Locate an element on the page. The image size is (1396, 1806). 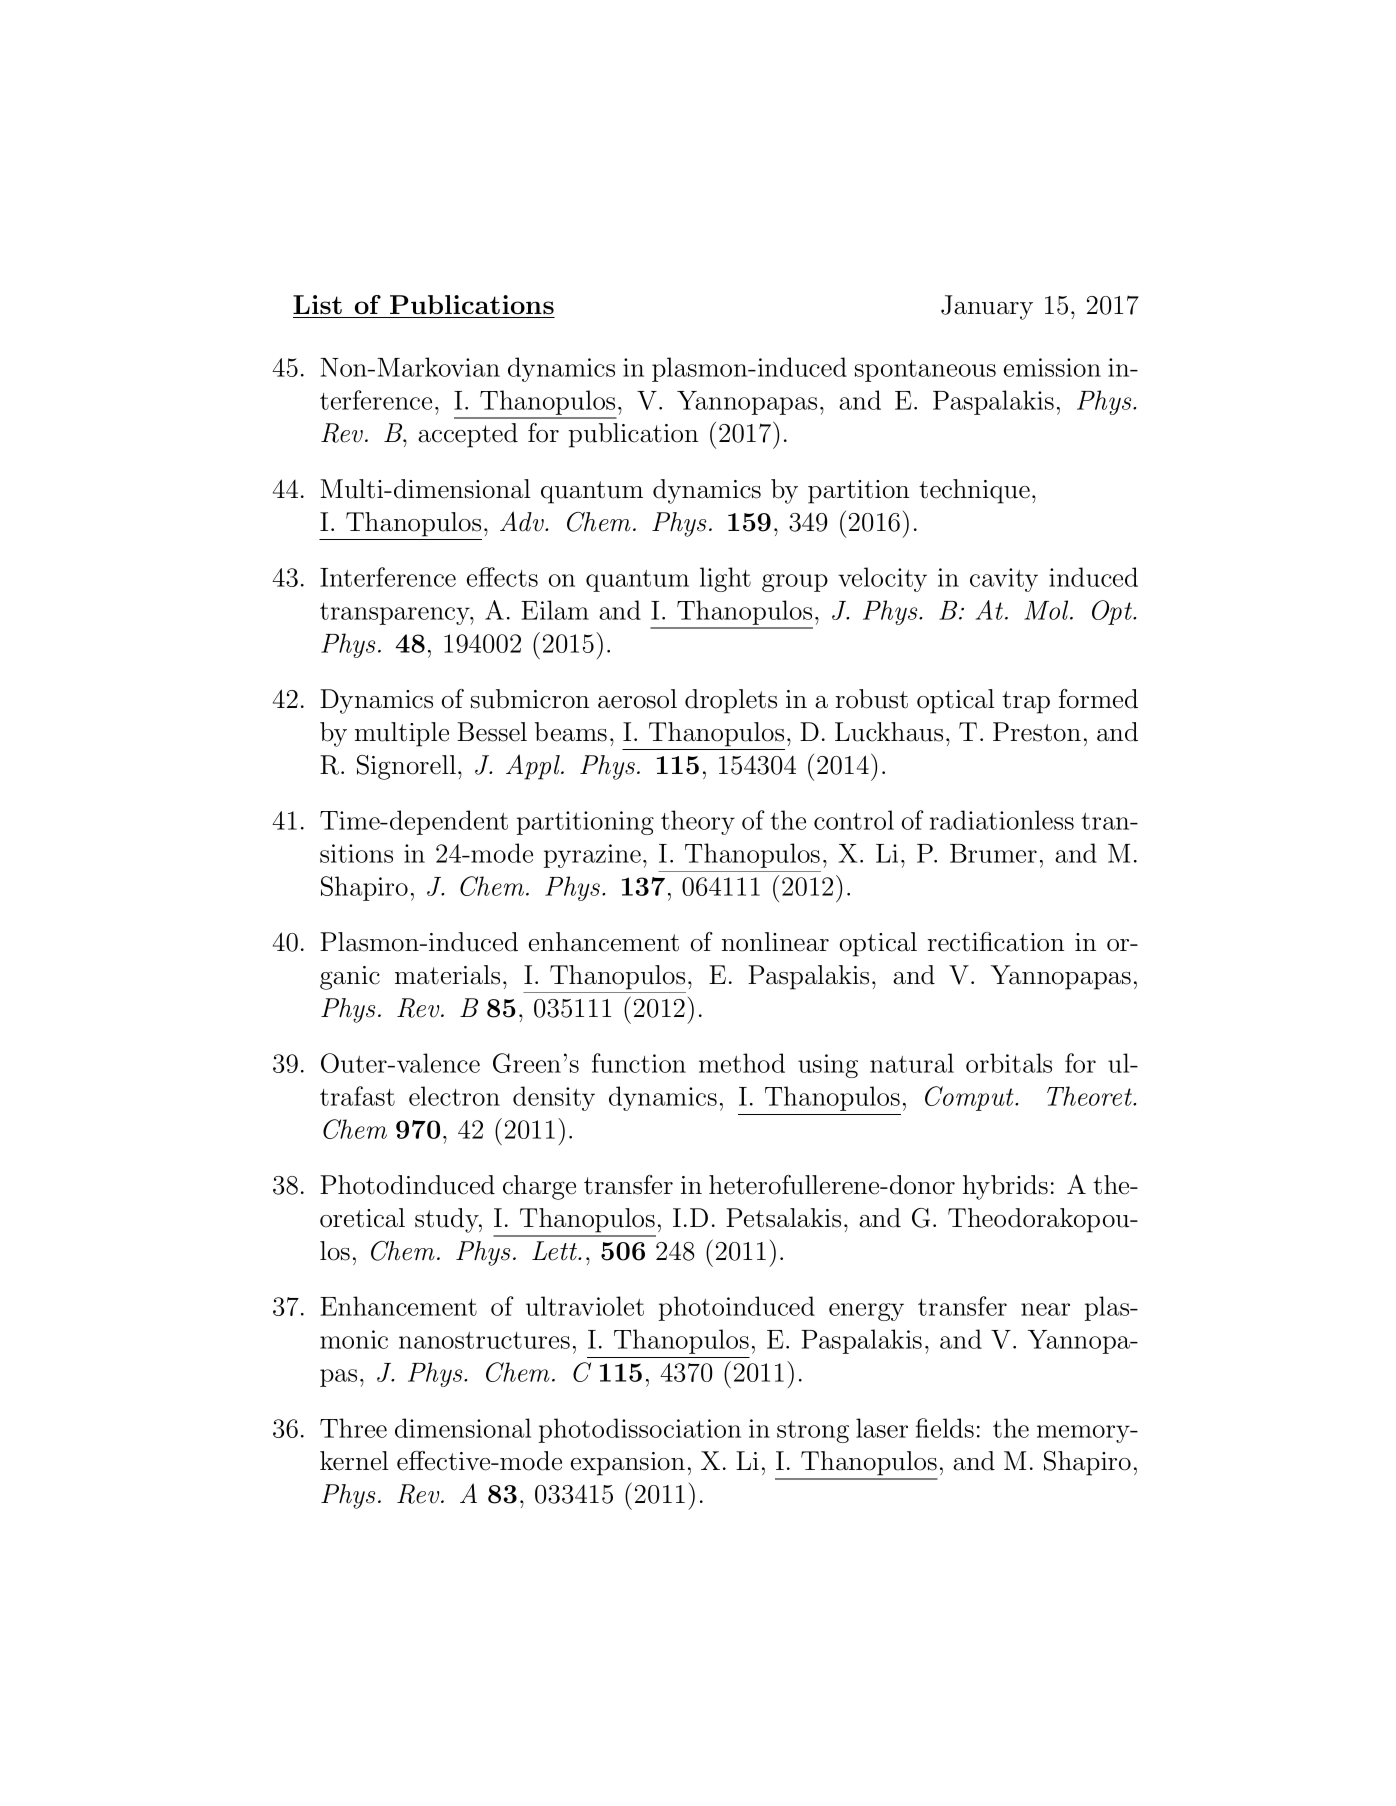
List is located at coordinates (317, 304).
